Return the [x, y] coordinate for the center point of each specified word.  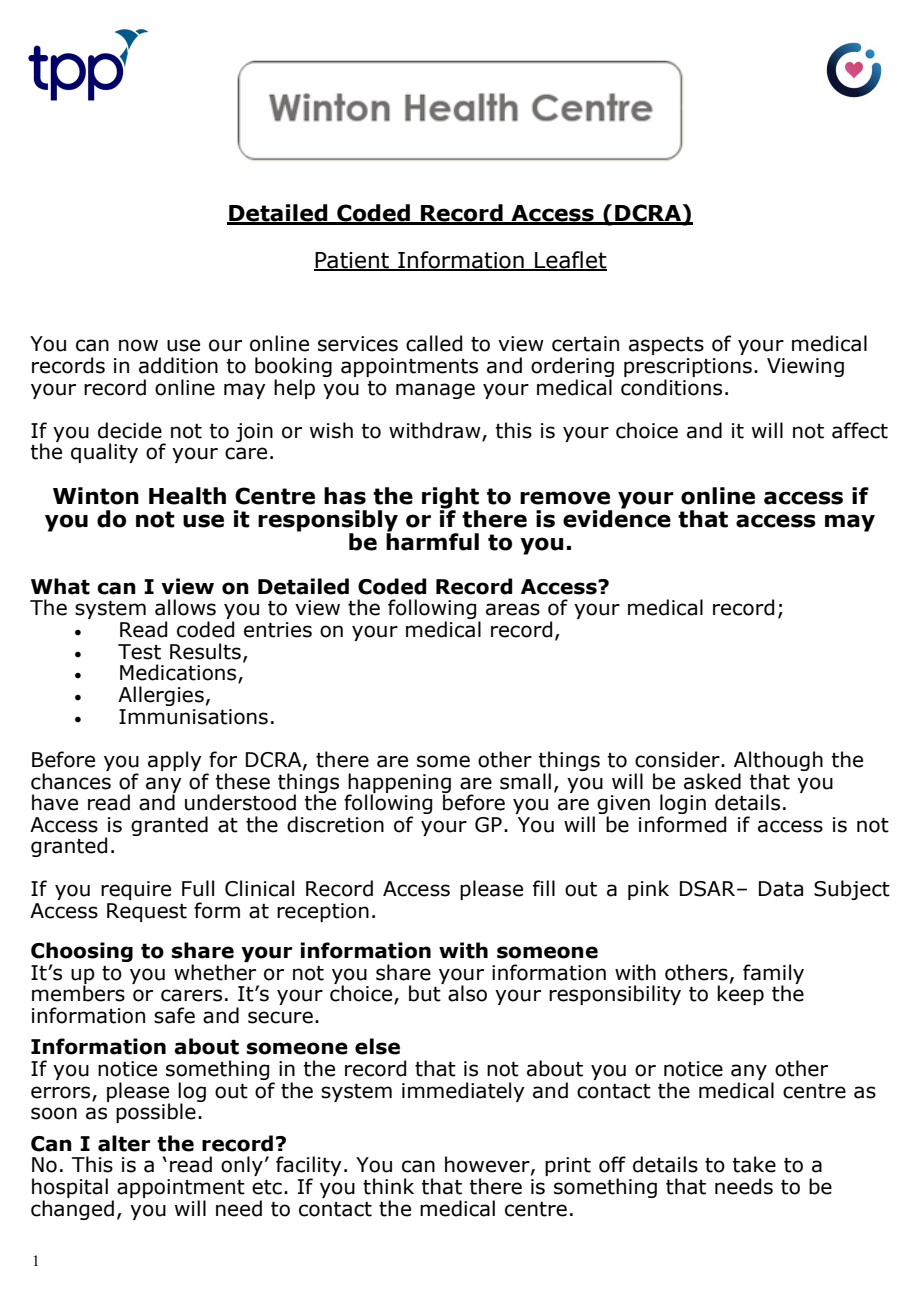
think [388, 1186]
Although [778, 762]
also [467, 993]
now [138, 345]
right [450, 499]
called [434, 343]
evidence [617, 518]
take [754, 1164]
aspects [666, 346]
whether [215, 972]
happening [399, 784]
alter [124, 1143]
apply [175, 761]
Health [187, 496]
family [773, 975]
